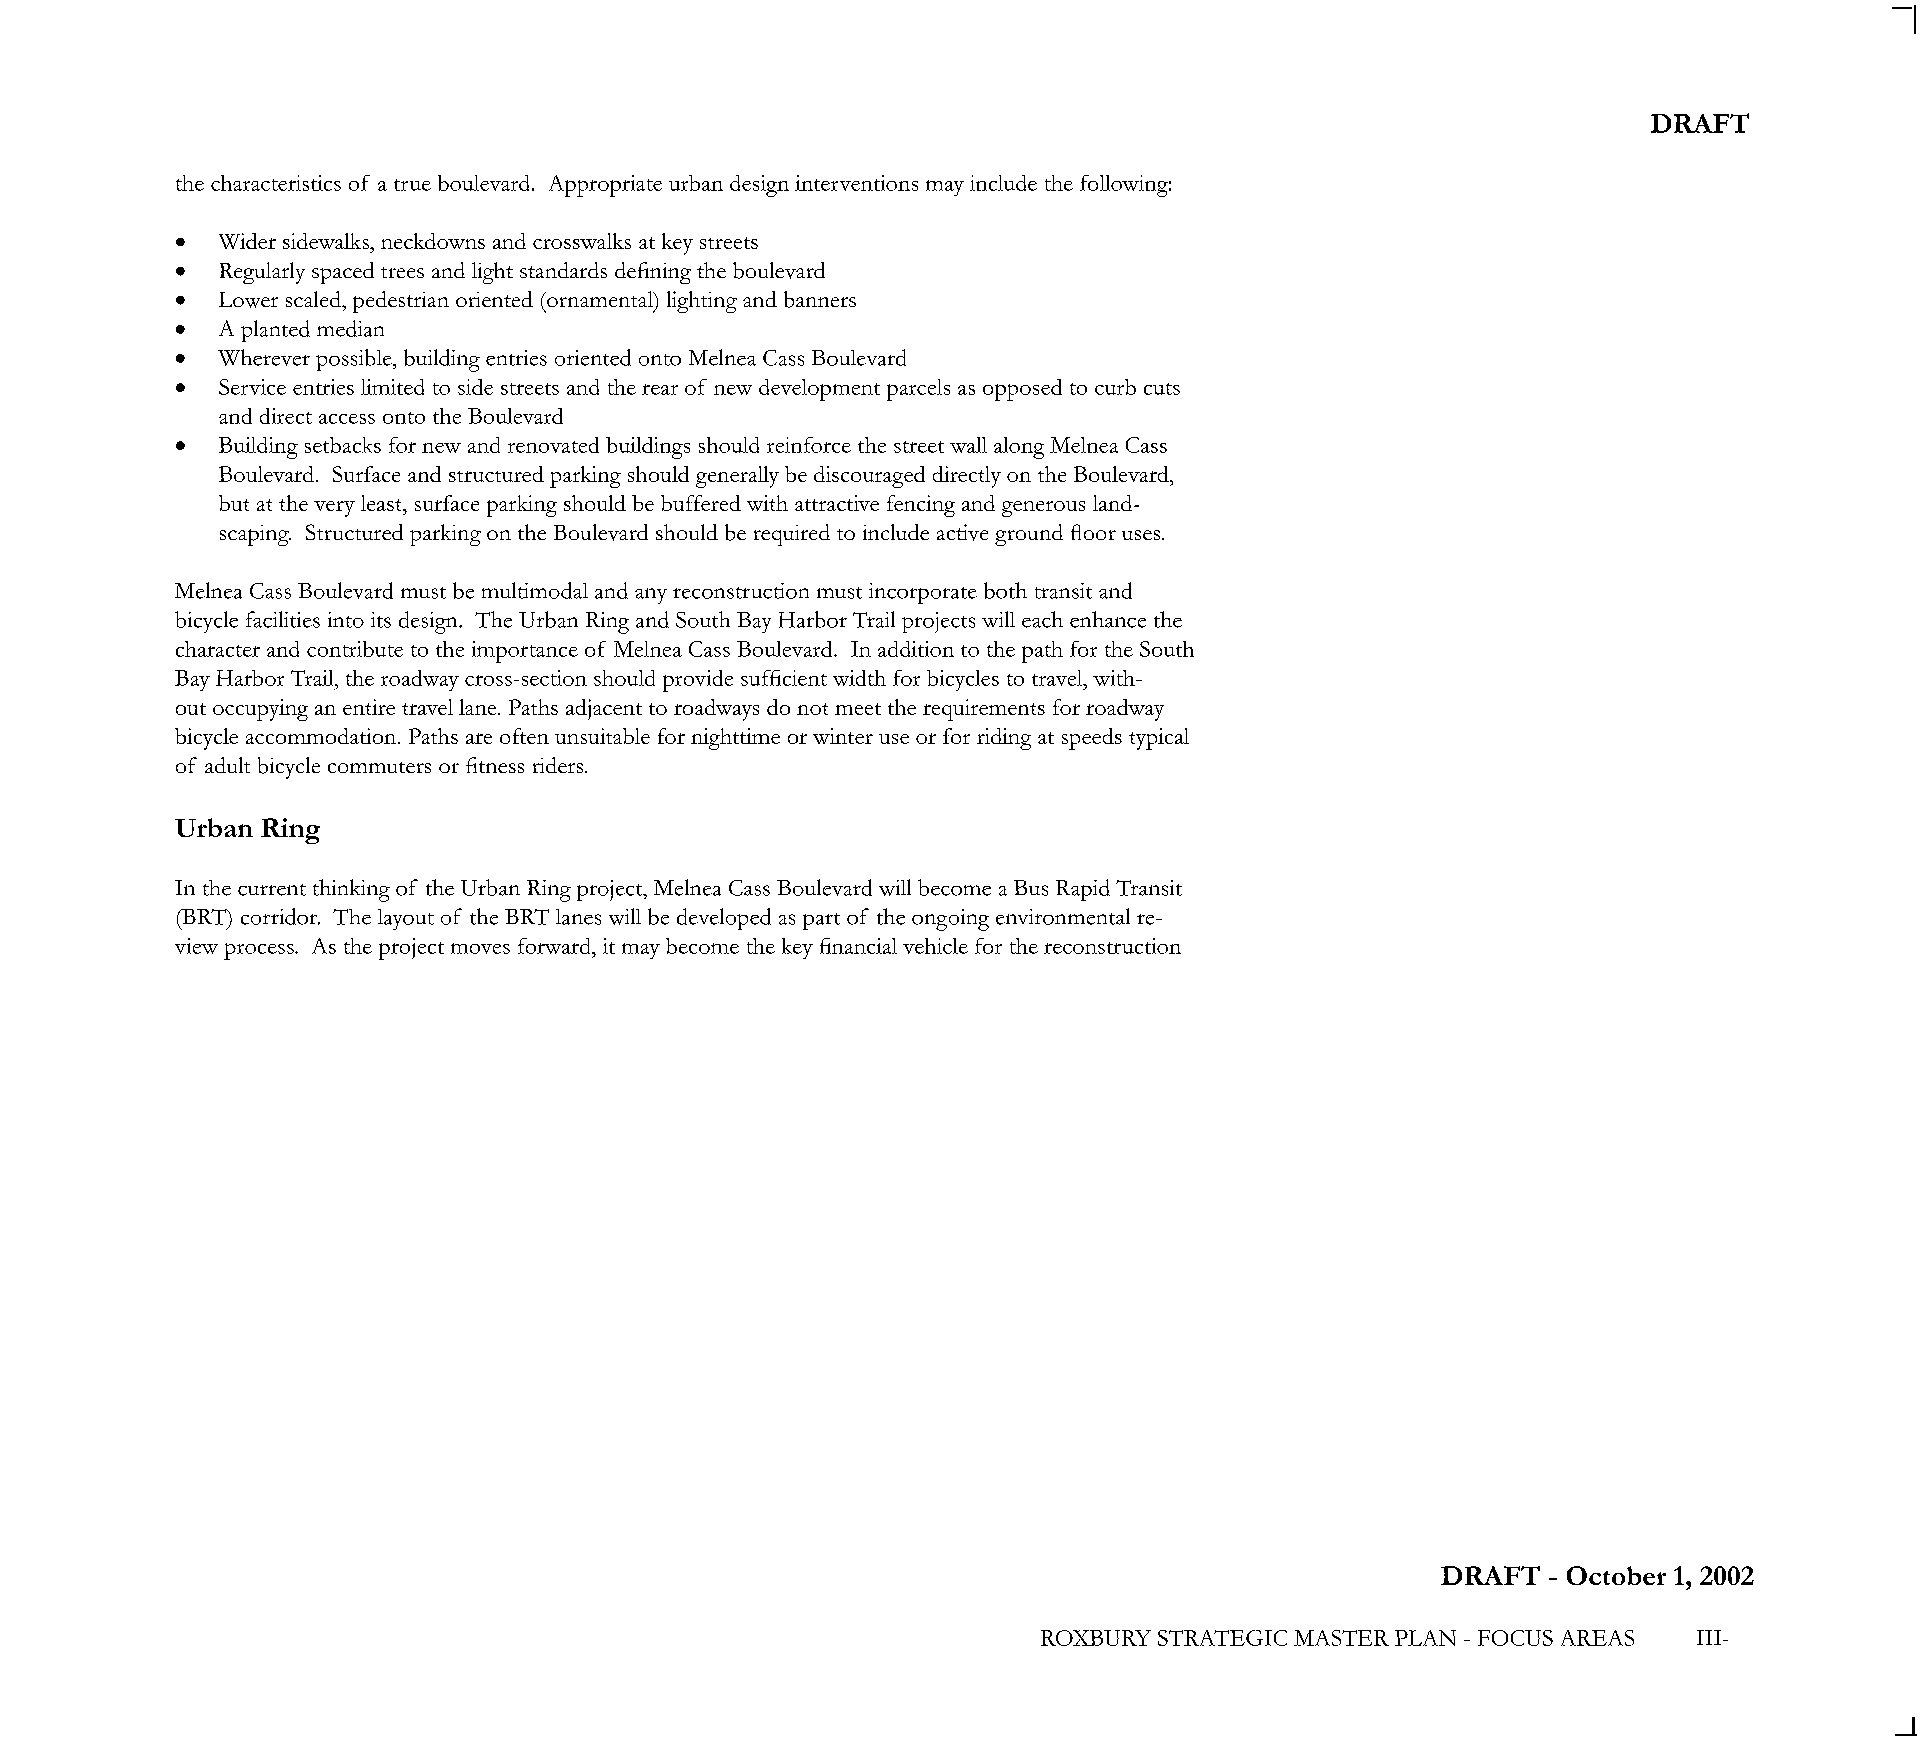  What do you see at coordinates (660, 389) in the screenshot?
I see `rear` at bounding box center [660, 389].
